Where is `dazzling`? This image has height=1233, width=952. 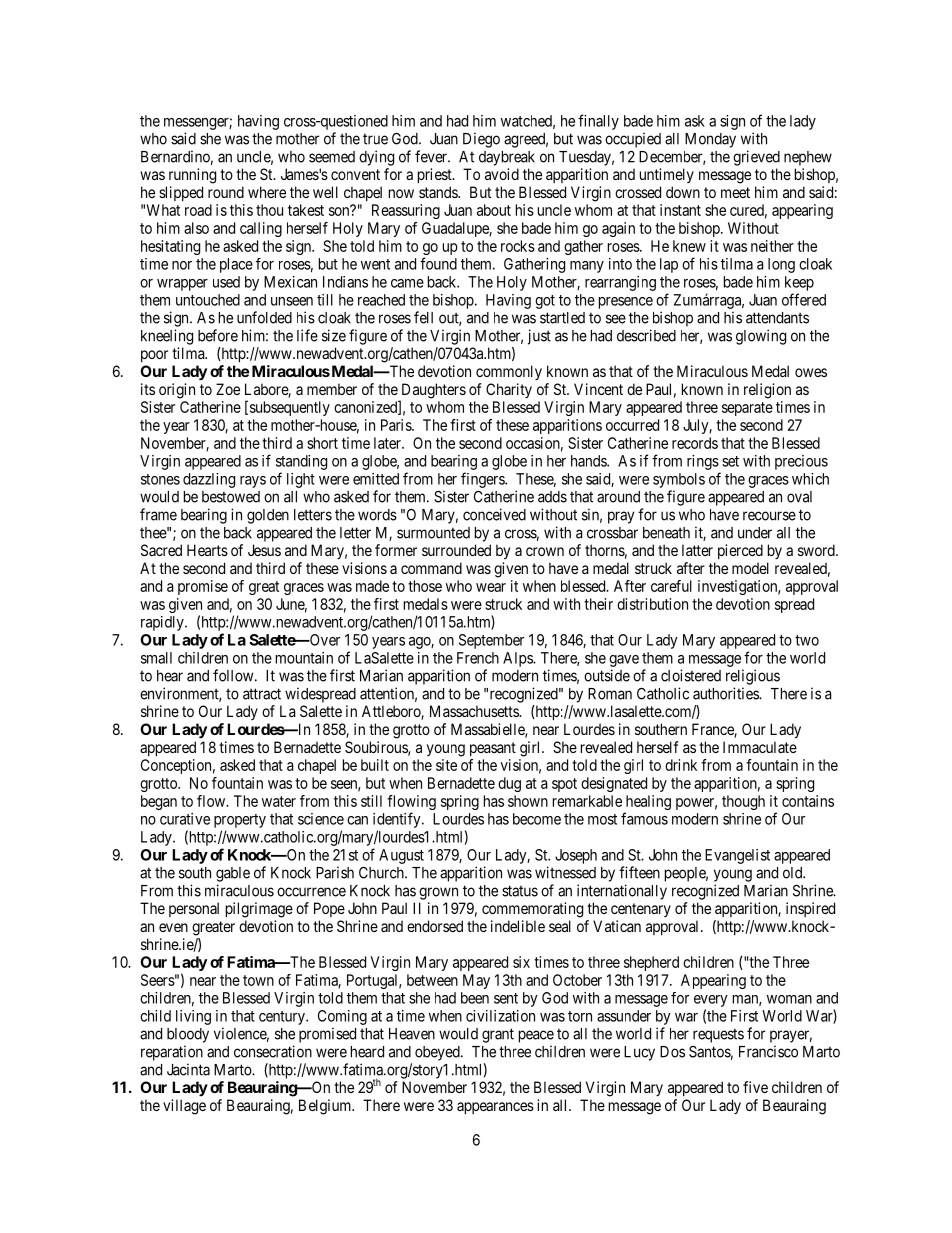
dazzling is located at coordinates (209, 480).
